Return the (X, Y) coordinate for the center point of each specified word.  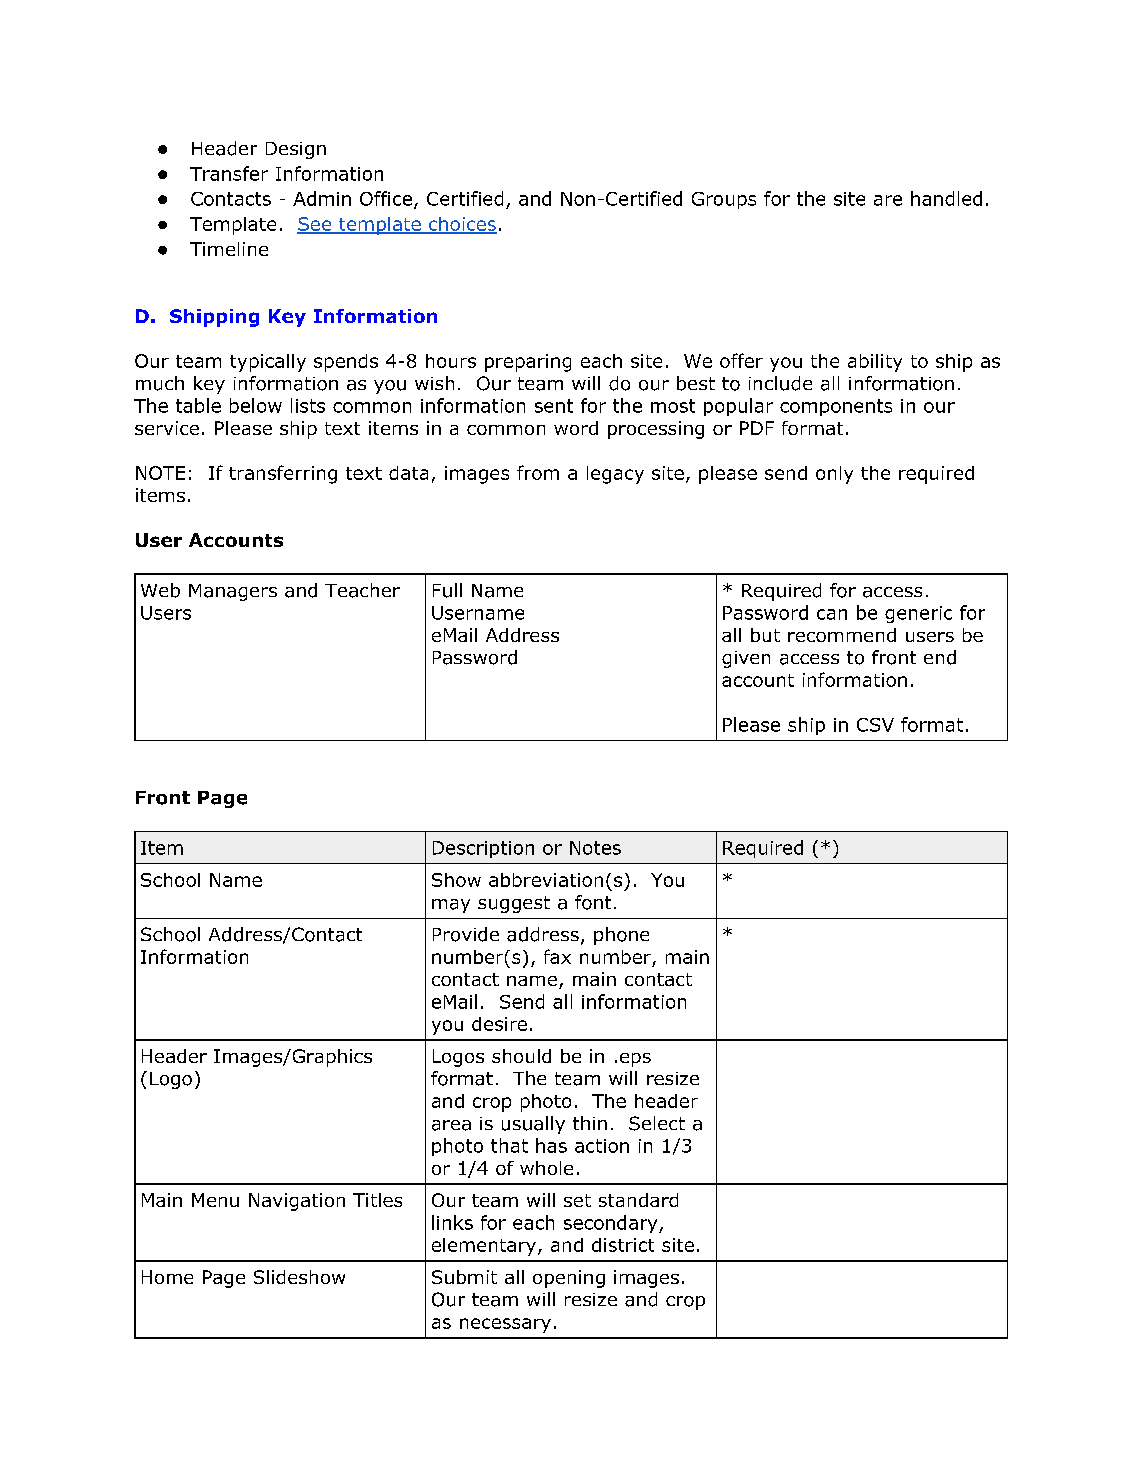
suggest (514, 904)
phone (621, 936)
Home (167, 1277)
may (451, 906)
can (832, 614)
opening (569, 1279)
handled (946, 198)
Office (386, 198)
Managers (233, 592)
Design (296, 150)
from (538, 472)
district (623, 1245)
